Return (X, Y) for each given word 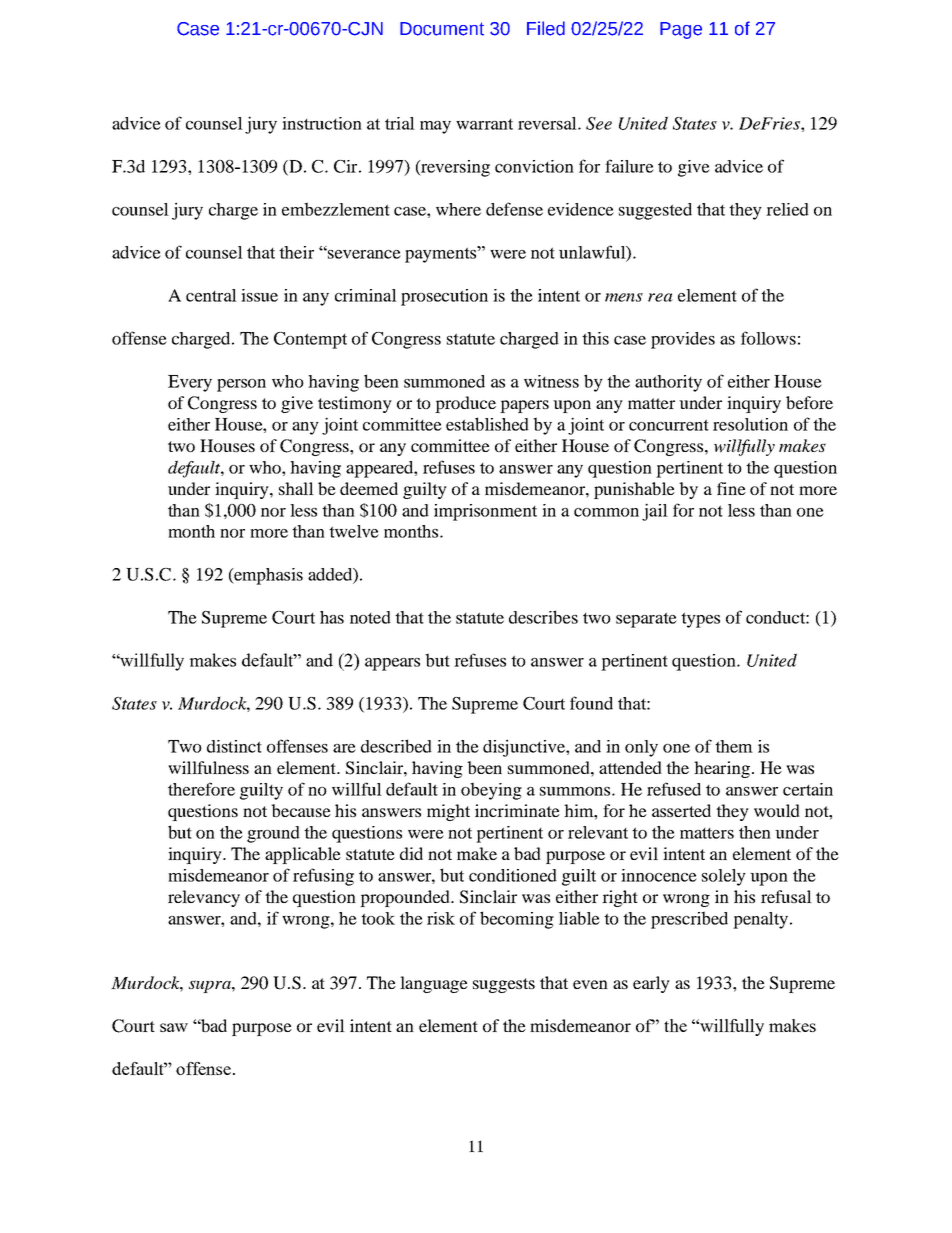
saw (174, 1027)
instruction (322, 123)
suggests (504, 985)
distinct (234, 746)
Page (681, 30)
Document (442, 29)
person (241, 385)
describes (543, 617)
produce (465, 404)
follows (768, 338)
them (734, 746)
